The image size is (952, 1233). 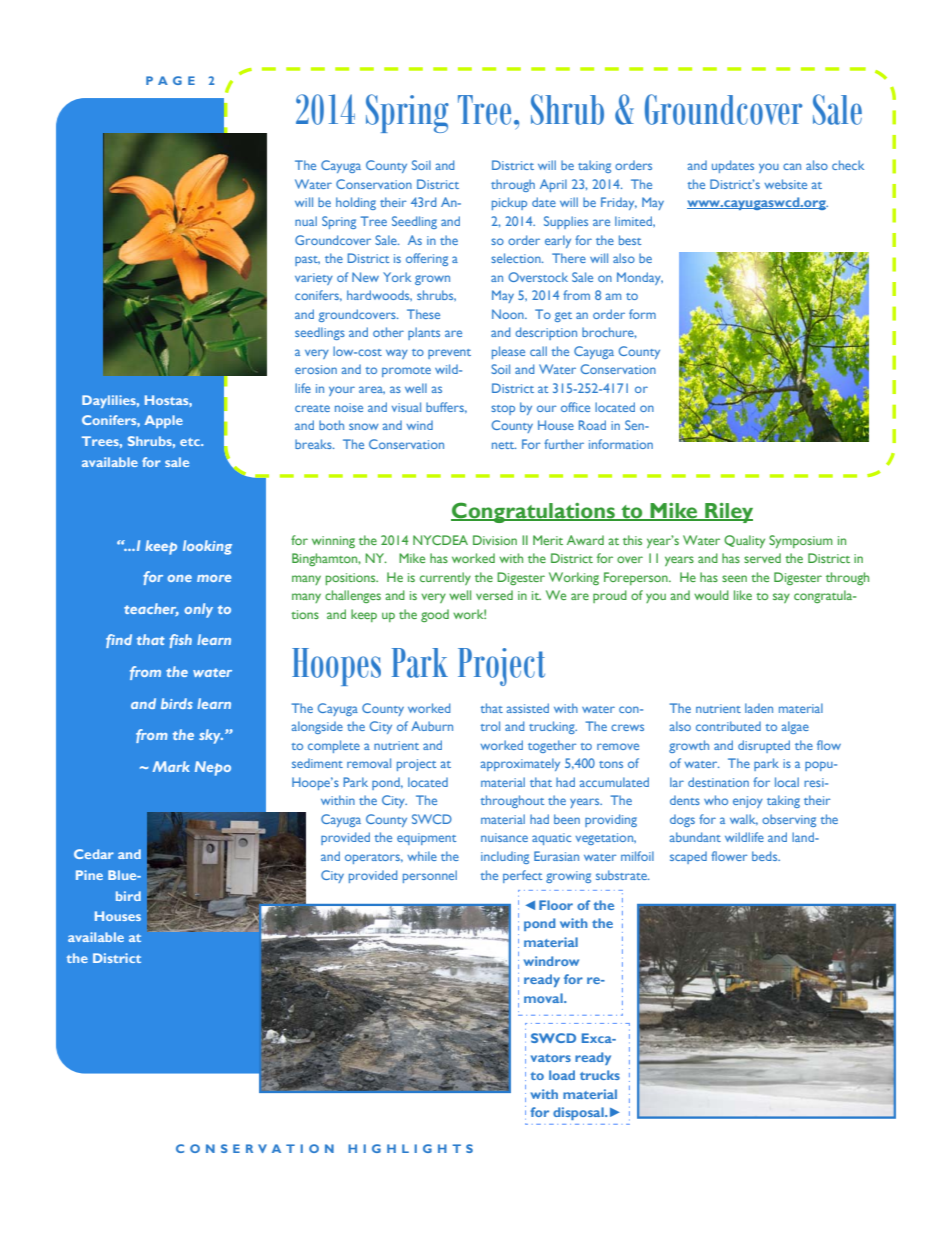 I want to click on good, so click(x=435, y=615).
